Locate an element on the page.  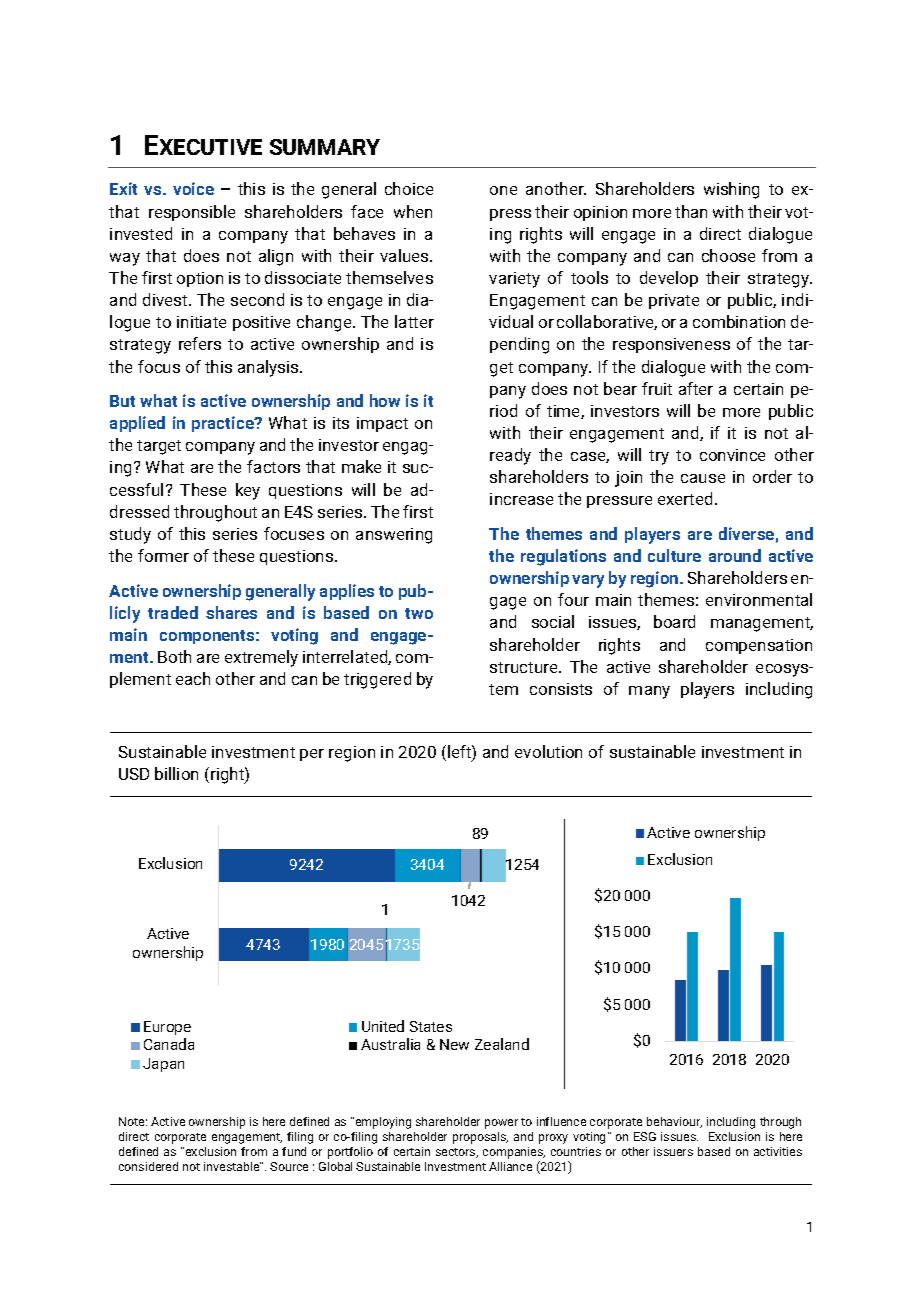
many is located at coordinates (649, 692).
